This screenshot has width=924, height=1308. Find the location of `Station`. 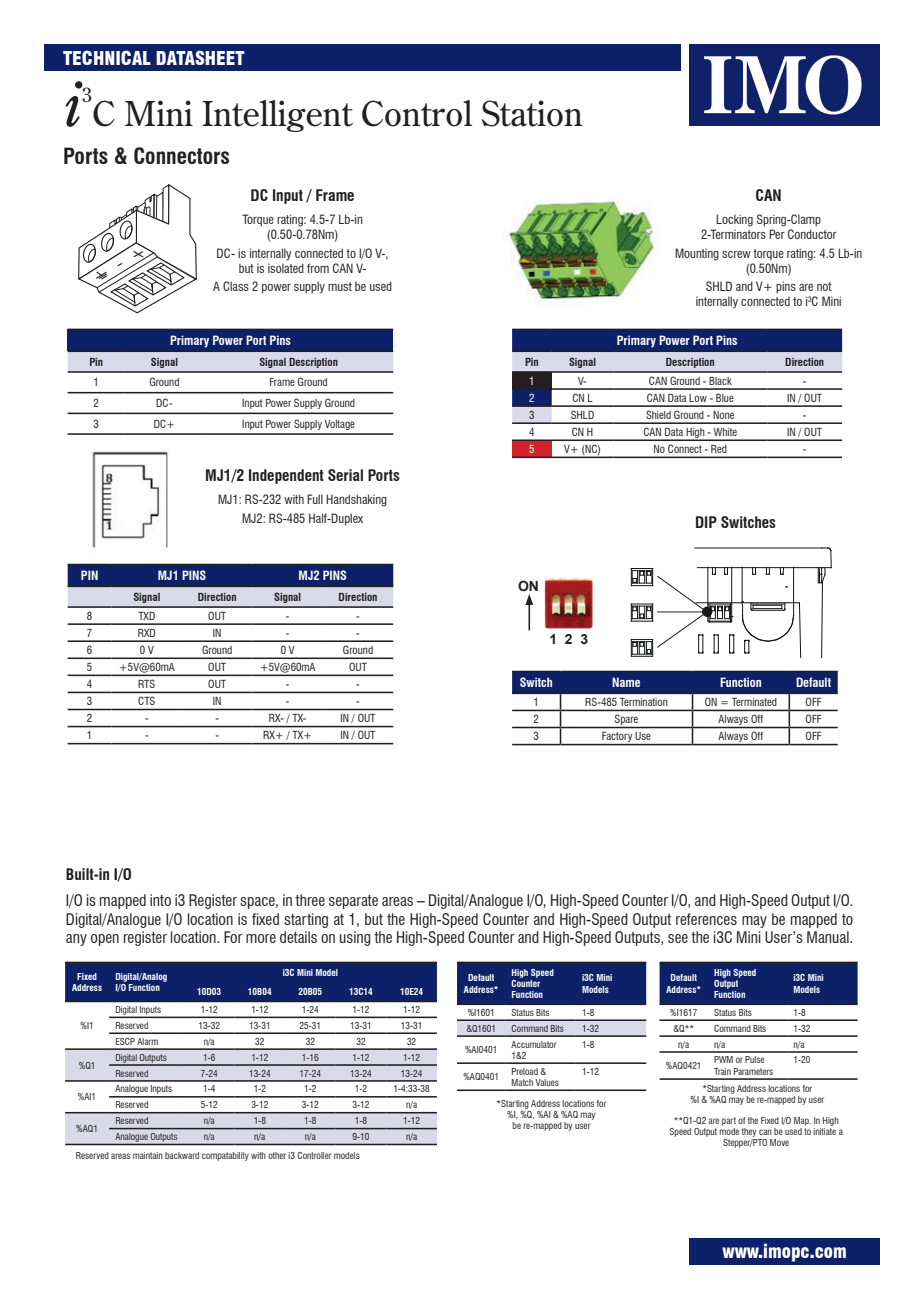

Station is located at coordinates (532, 113).
